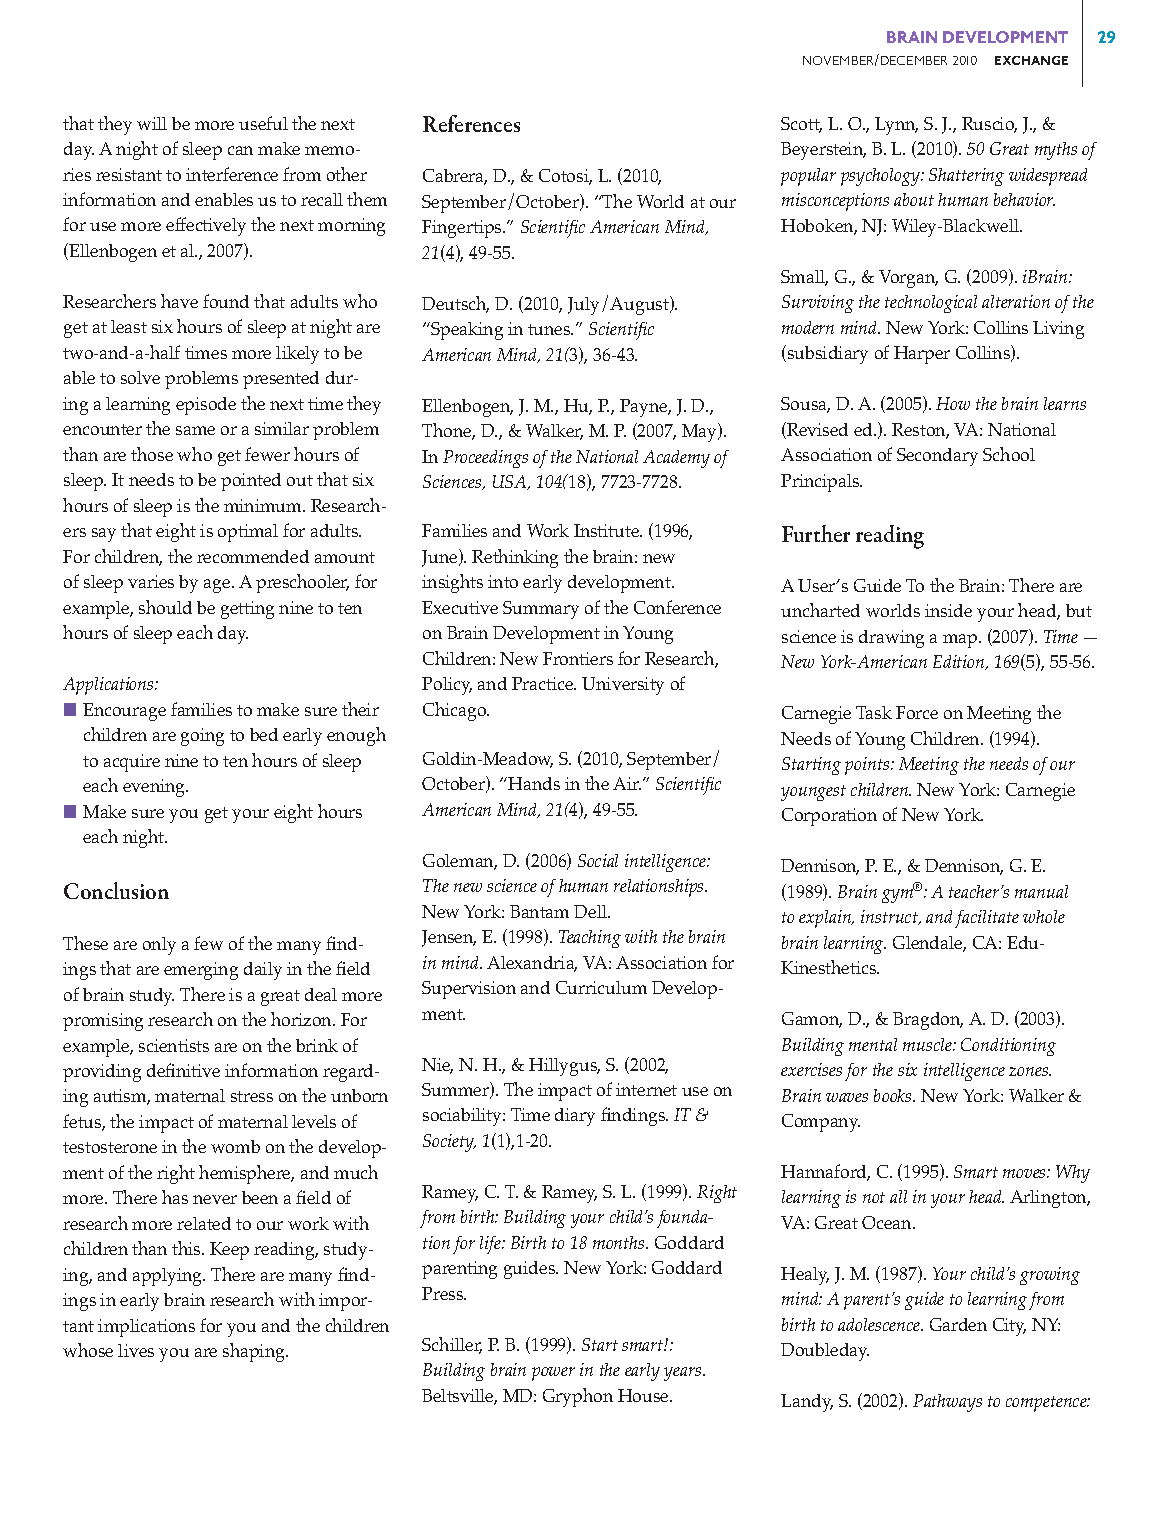  What do you see at coordinates (966, 177) in the document?
I see `Shattering` at bounding box center [966, 177].
